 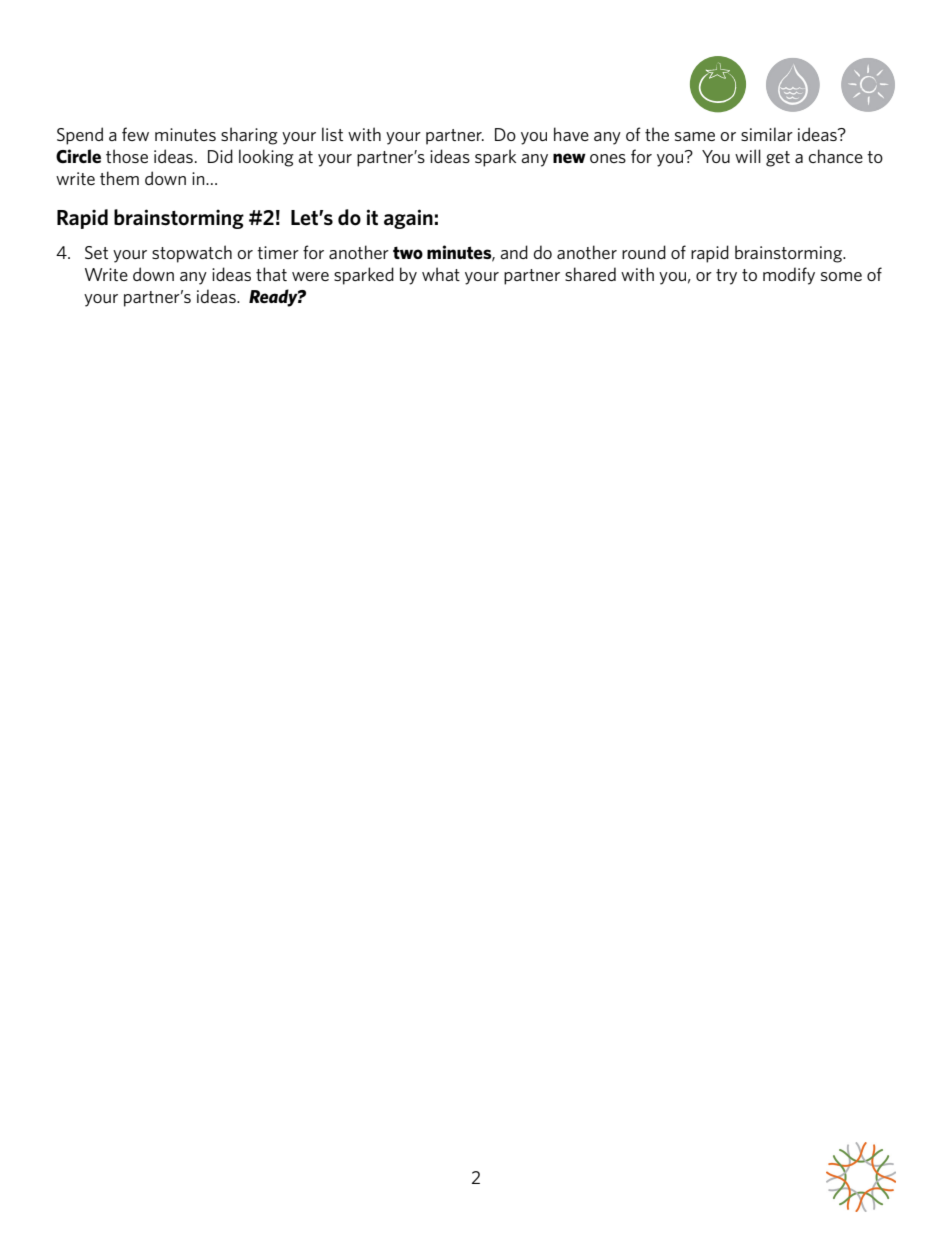 What do you see at coordinates (767, 134) in the image?
I see `similar` at bounding box center [767, 134].
